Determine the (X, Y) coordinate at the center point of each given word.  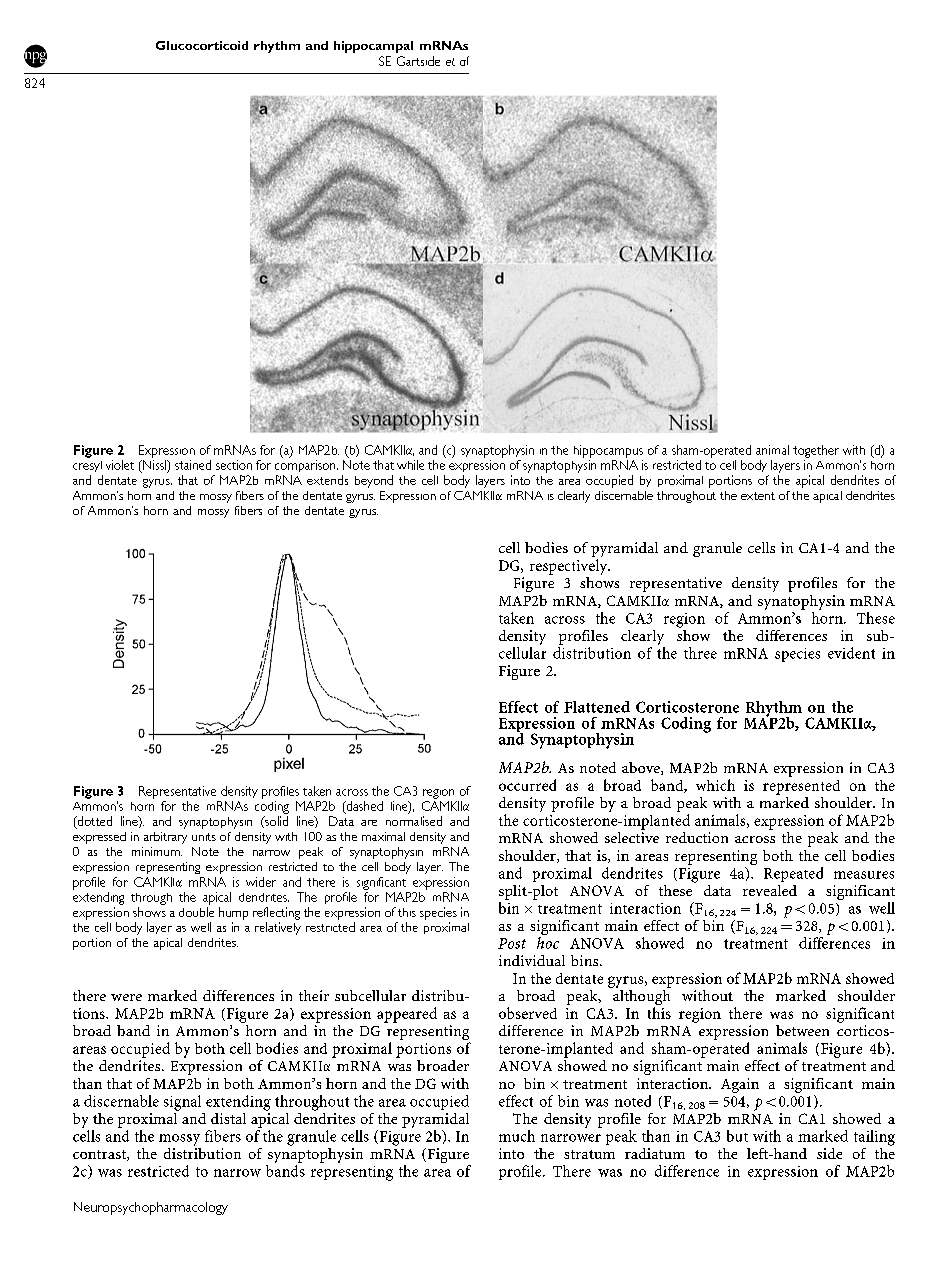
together (816, 451)
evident (851, 653)
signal (182, 1103)
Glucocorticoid (202, 45)
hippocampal (373, 47)
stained (193, 465)
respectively (570, 567)
